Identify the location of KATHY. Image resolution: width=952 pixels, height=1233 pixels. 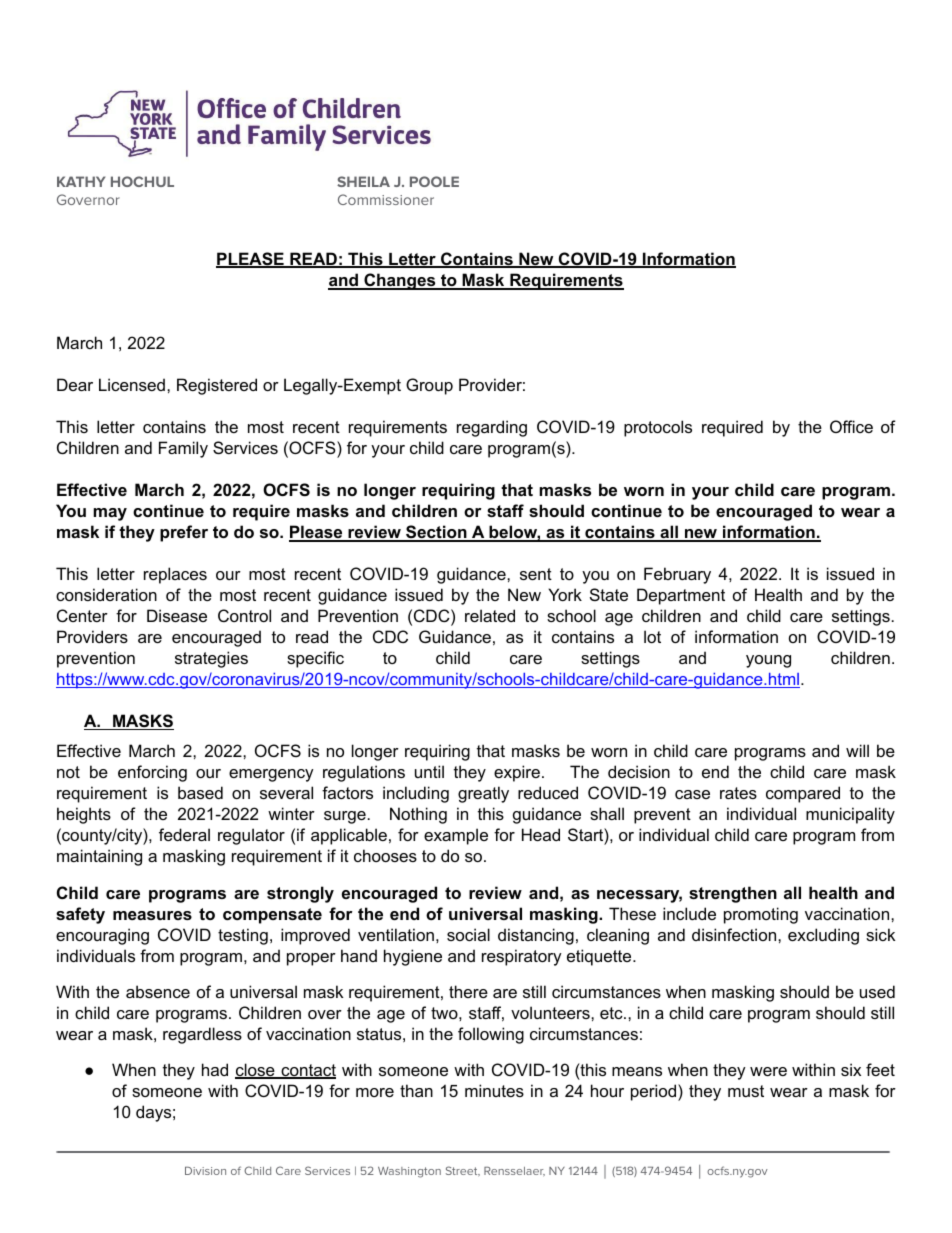
(81, 181).
